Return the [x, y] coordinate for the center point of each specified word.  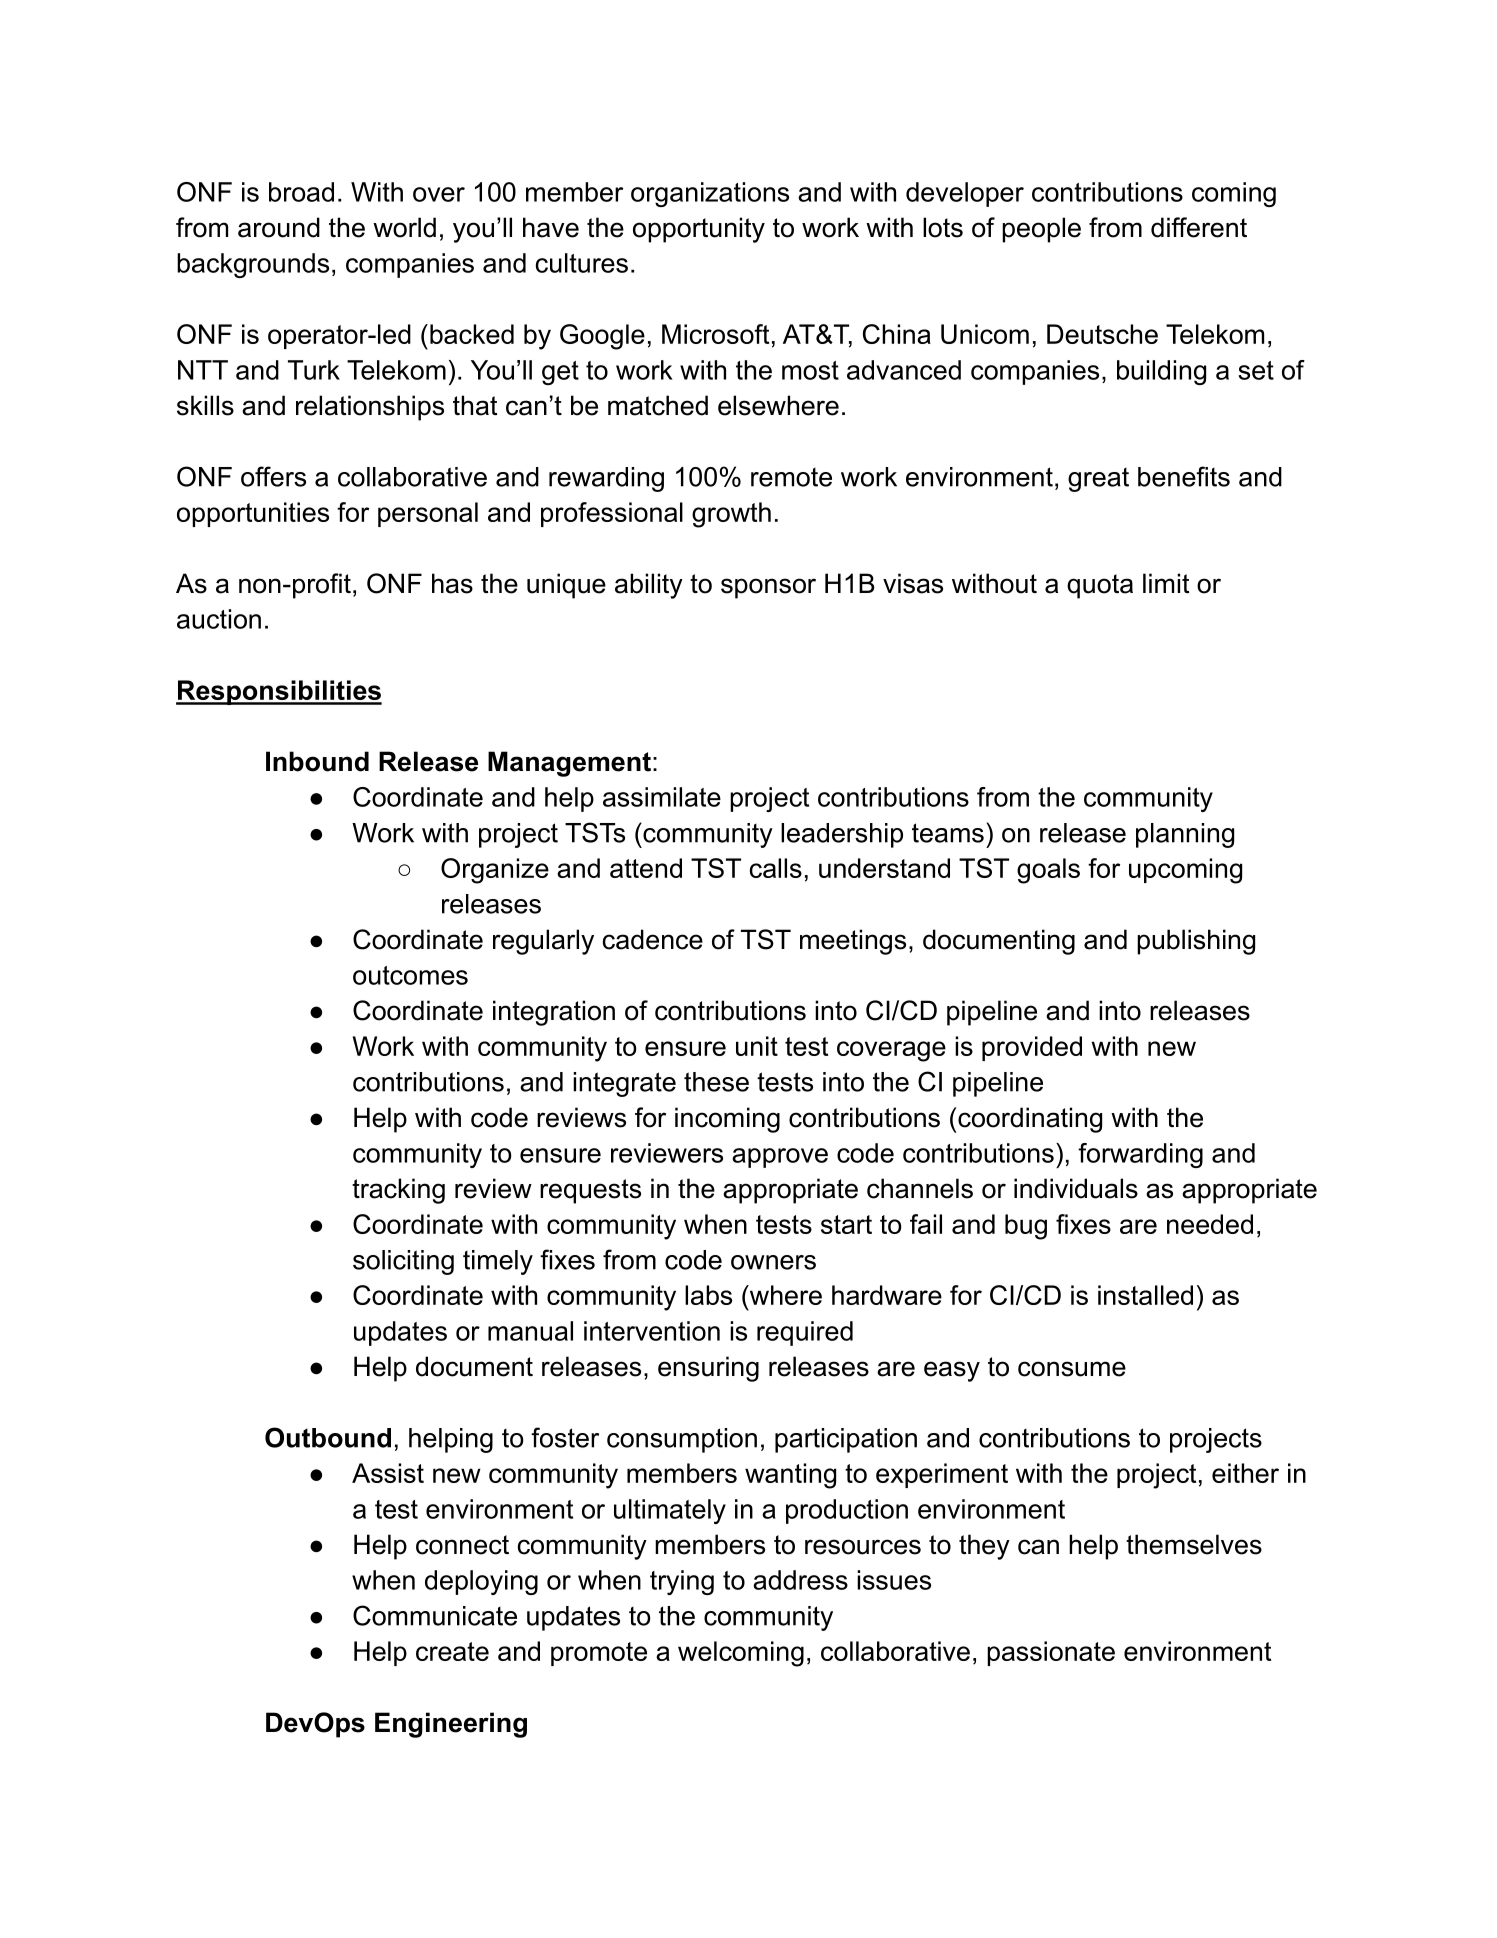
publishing [1196, 942]
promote [599, 1654]
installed [1145, 1295]
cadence [653, 939]
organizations [710, 194]
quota [1100, 586]
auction [219, 619]
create [452, 1651]
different [1199, 227]
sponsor [768, 588]
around [279, 227]
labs [708, 1295]
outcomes [410, 975]
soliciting [403, 1262]
